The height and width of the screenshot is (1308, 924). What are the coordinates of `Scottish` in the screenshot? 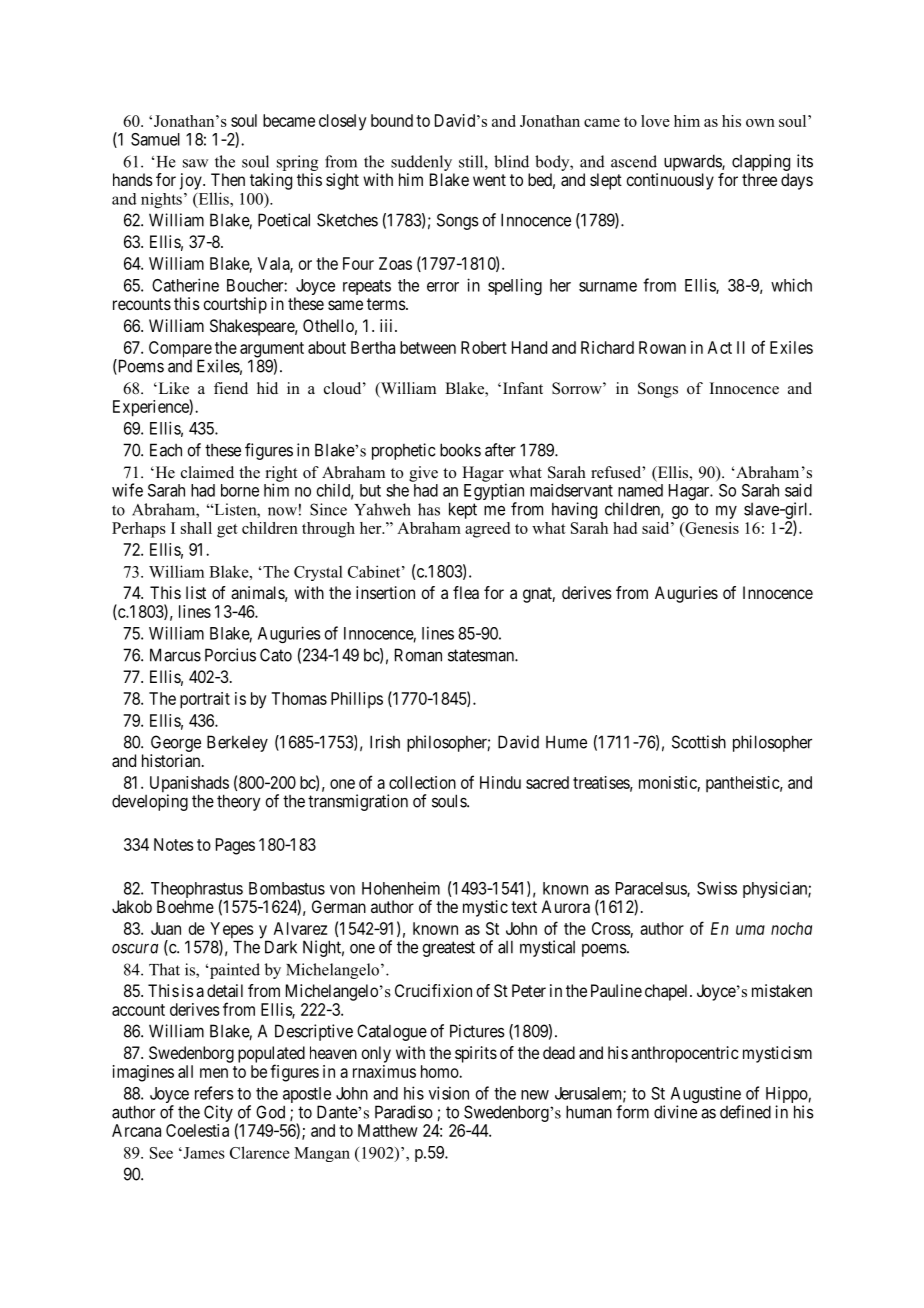 It's located at (699, 742).
